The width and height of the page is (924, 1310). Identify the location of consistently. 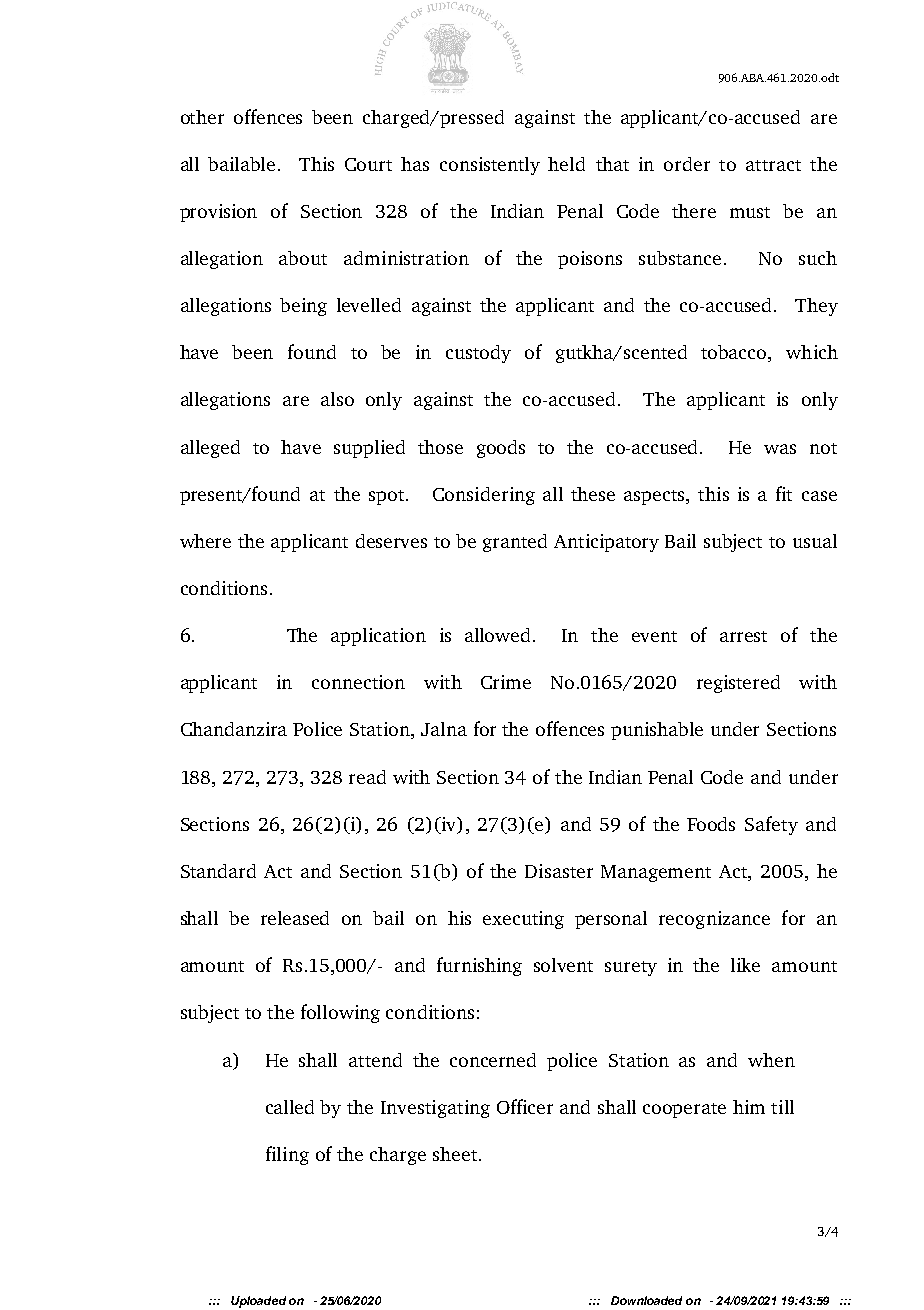
(490, 166).
